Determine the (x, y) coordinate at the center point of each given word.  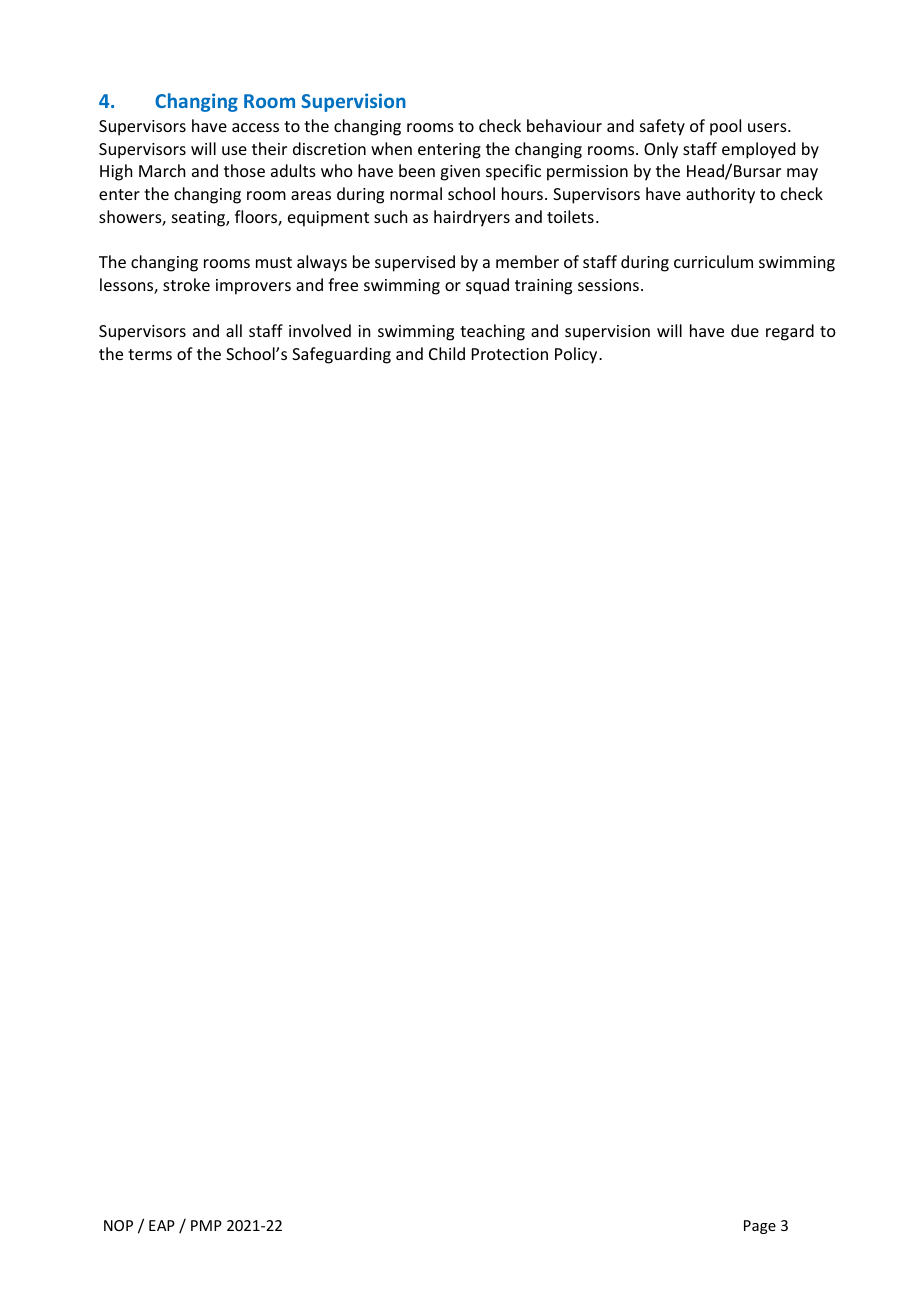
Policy (577, 355)
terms (150, 354)
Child (447, 353)
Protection (510, 354)
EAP (162, 1225)
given (460, 173)
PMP (206, 1225)
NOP (118, 1225)
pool (725, 127)
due (745, 330)
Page (760, 1227)
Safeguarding (341, 355)
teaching (492, 332)
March (162, 170)
